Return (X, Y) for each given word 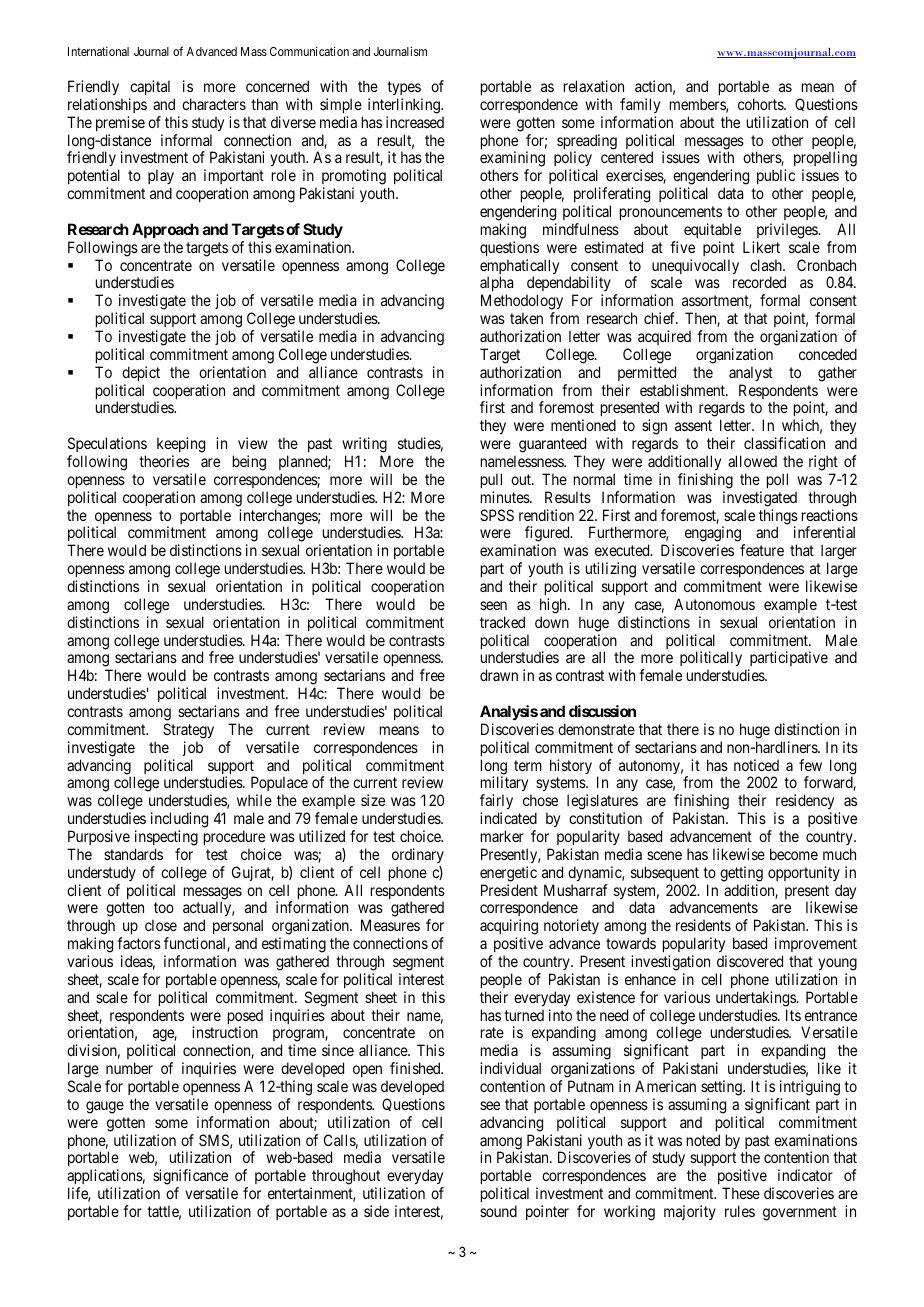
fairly (496, 803)
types (404, 88)
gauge (105, 1107)
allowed (752, 461)
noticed (756, 765)
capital (150, 87)
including (179, 821)
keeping (181, 446)
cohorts (761, 104)
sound (498, 1211)
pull (491, 480)
